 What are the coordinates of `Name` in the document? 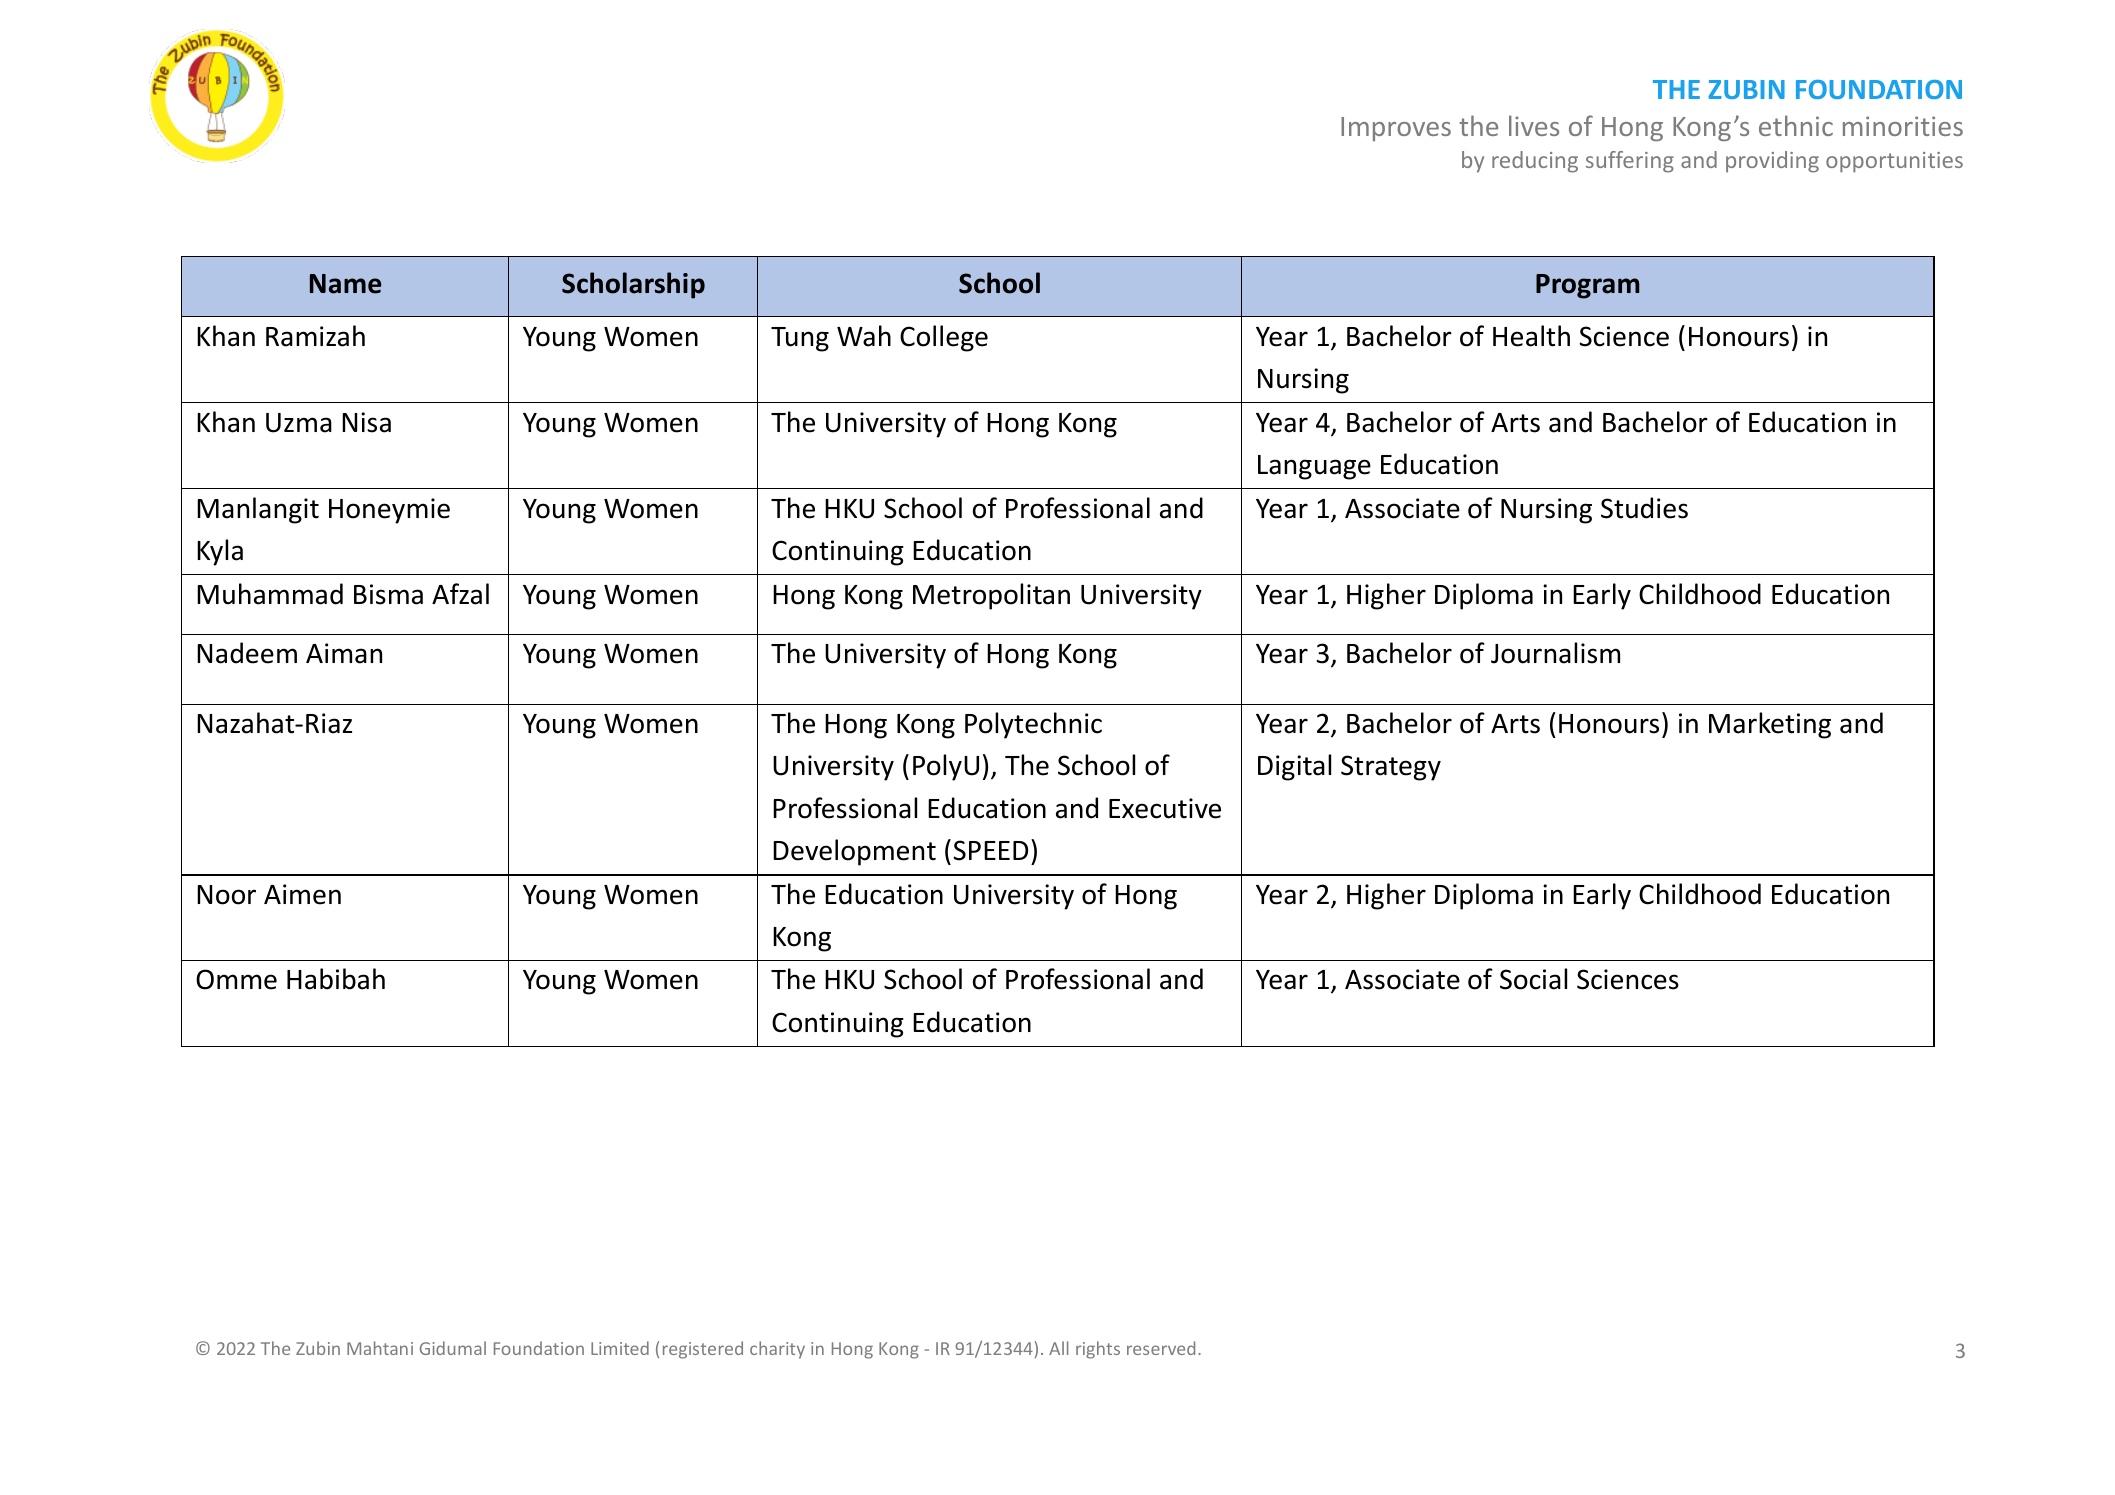 It's located at (345, 284).
